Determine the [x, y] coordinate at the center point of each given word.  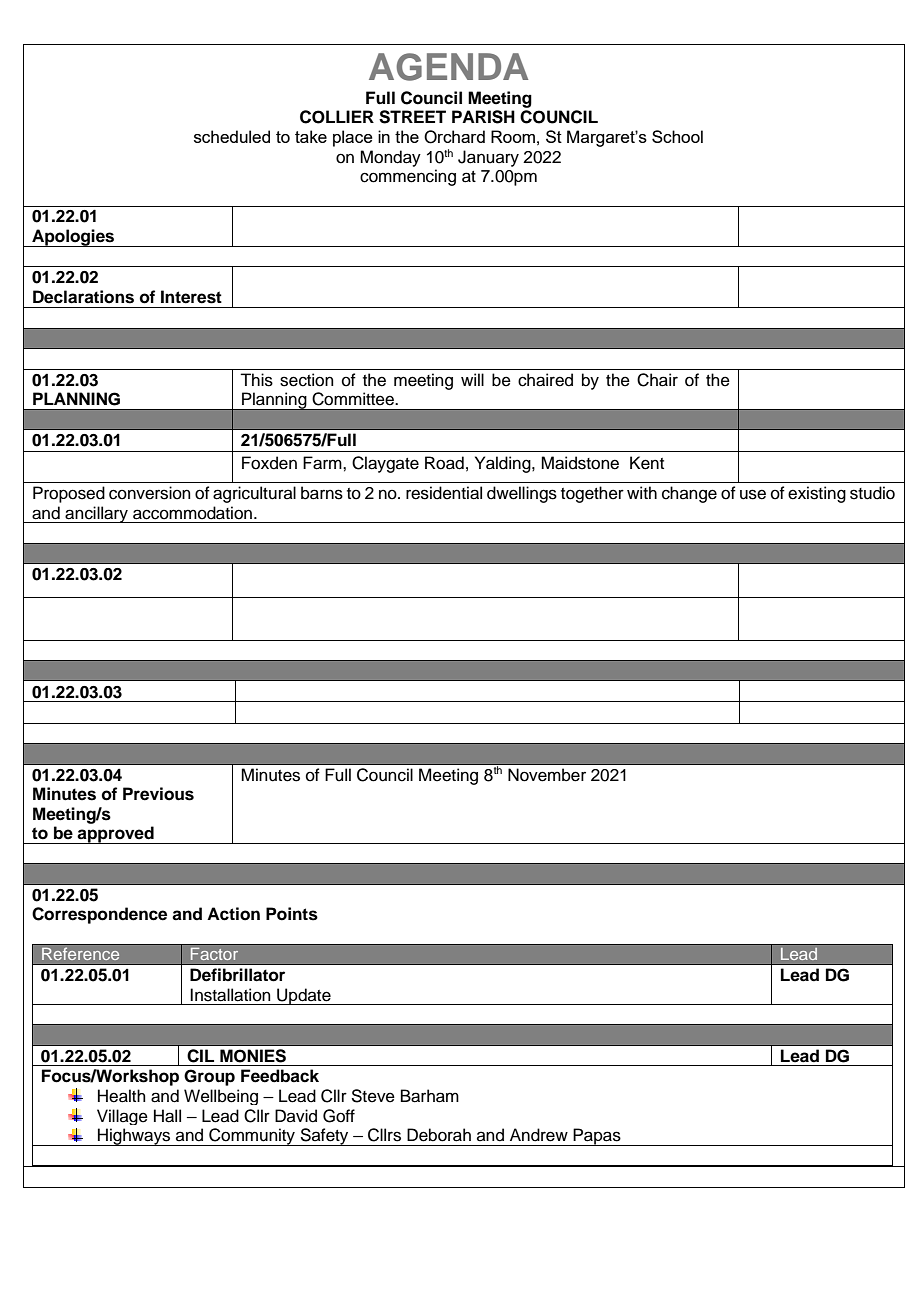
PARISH [483, 117]
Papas [597, 1137]
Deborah [439, 1135]
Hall [167, 1116]
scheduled [232, 136]
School [677, 136]
